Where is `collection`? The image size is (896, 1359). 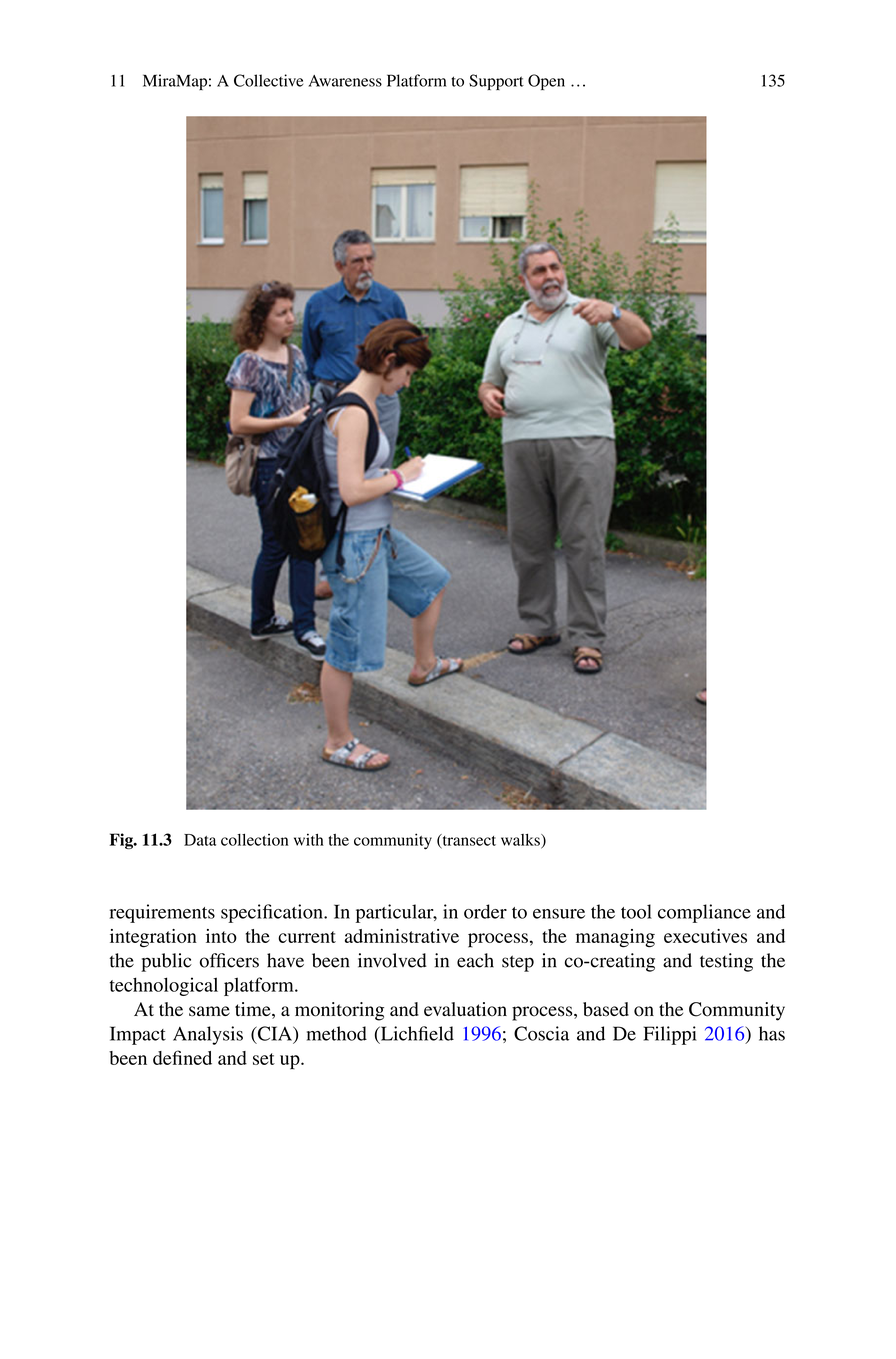
collection is located at coordinates (254, 840).
